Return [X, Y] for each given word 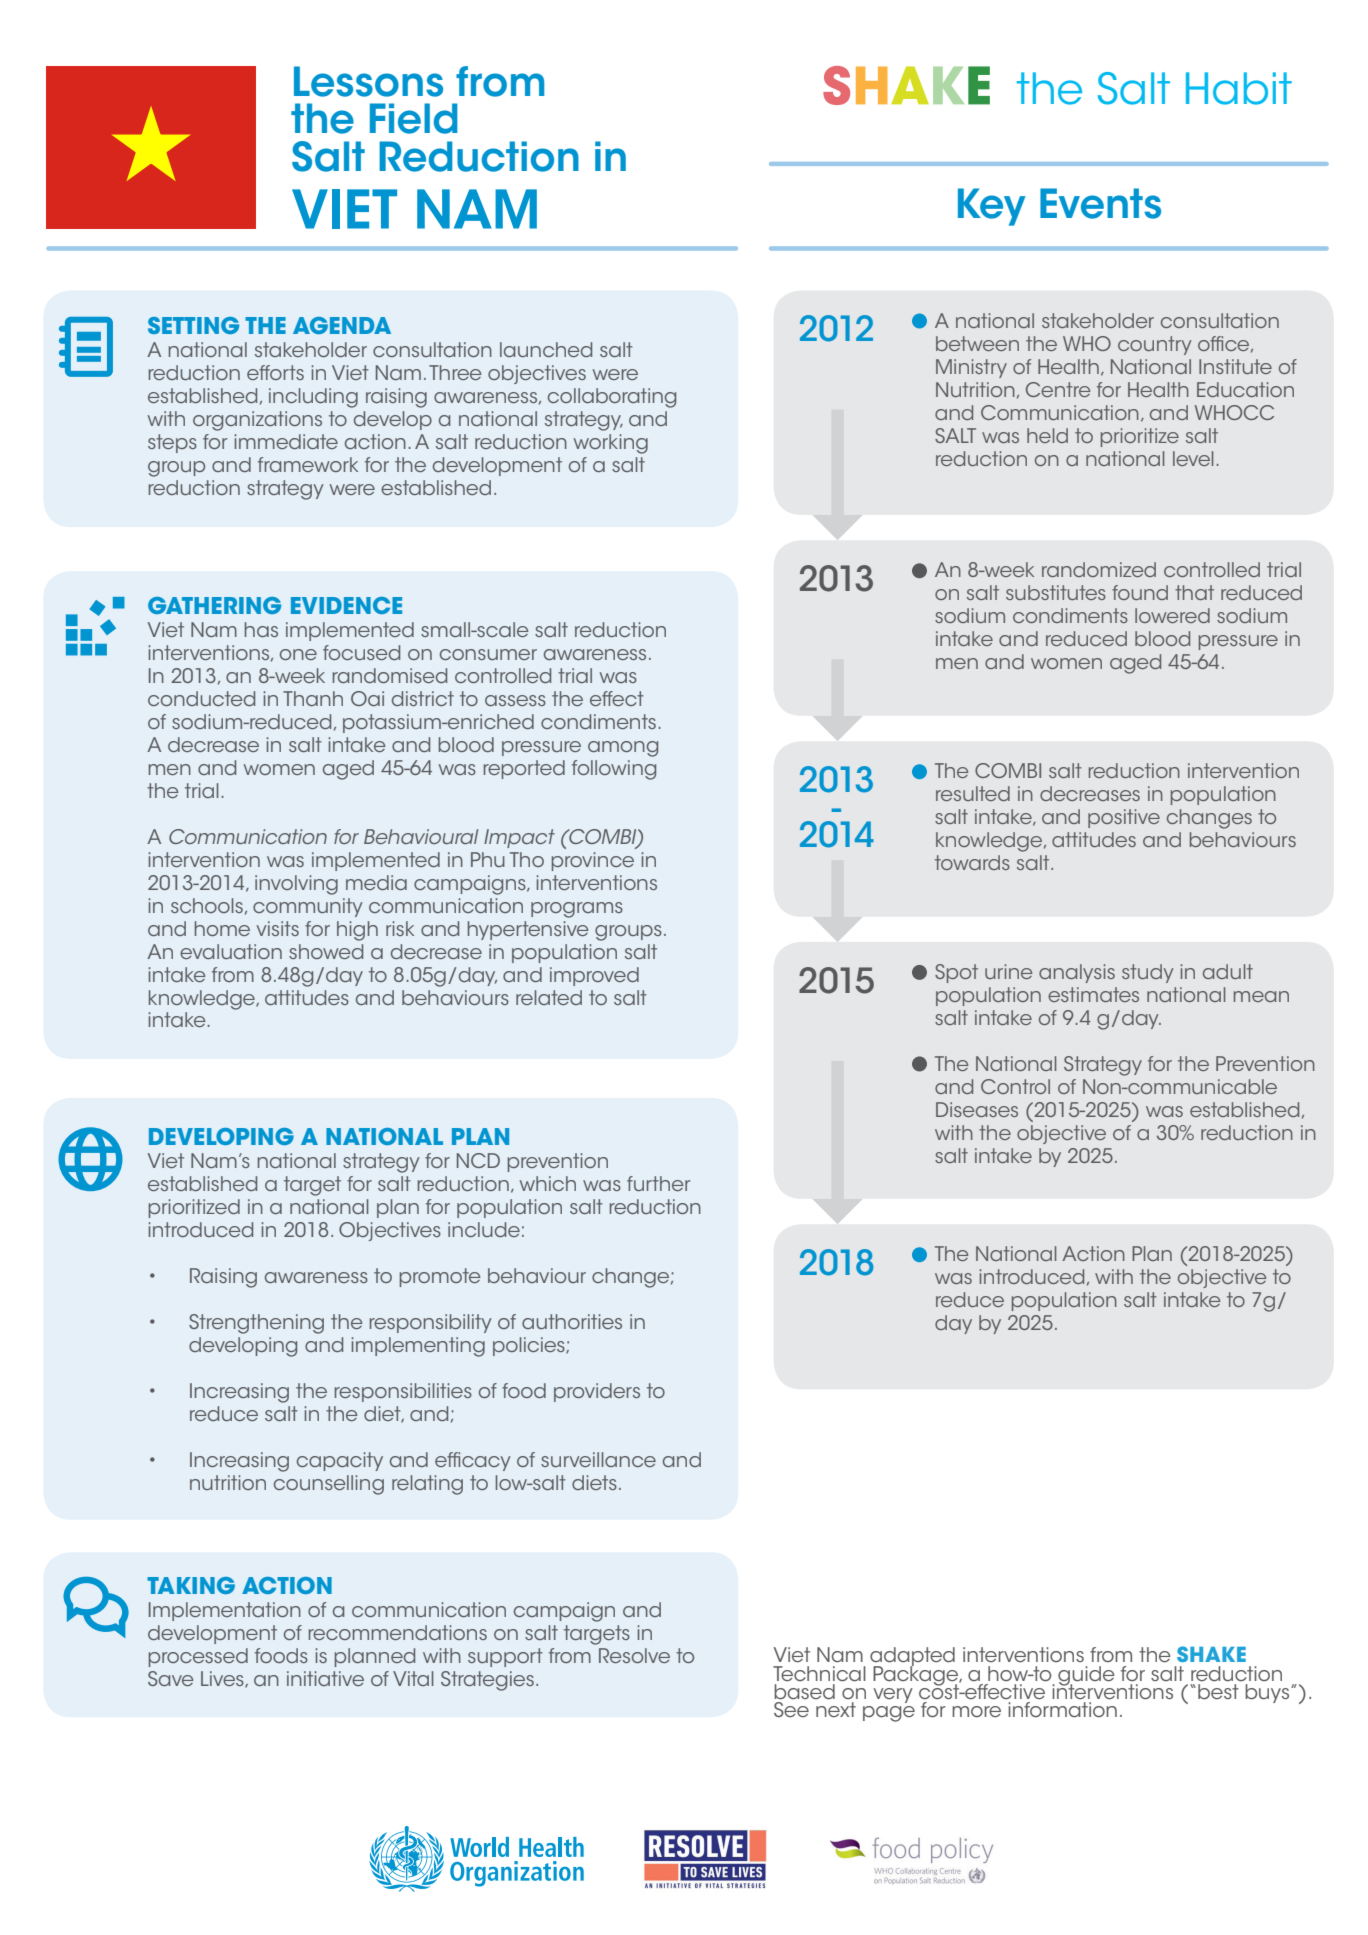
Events [1100, 203]
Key [992, 207]
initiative [325, 1678]
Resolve [634, 1655]
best [1218, 1692]
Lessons [368, 81]
